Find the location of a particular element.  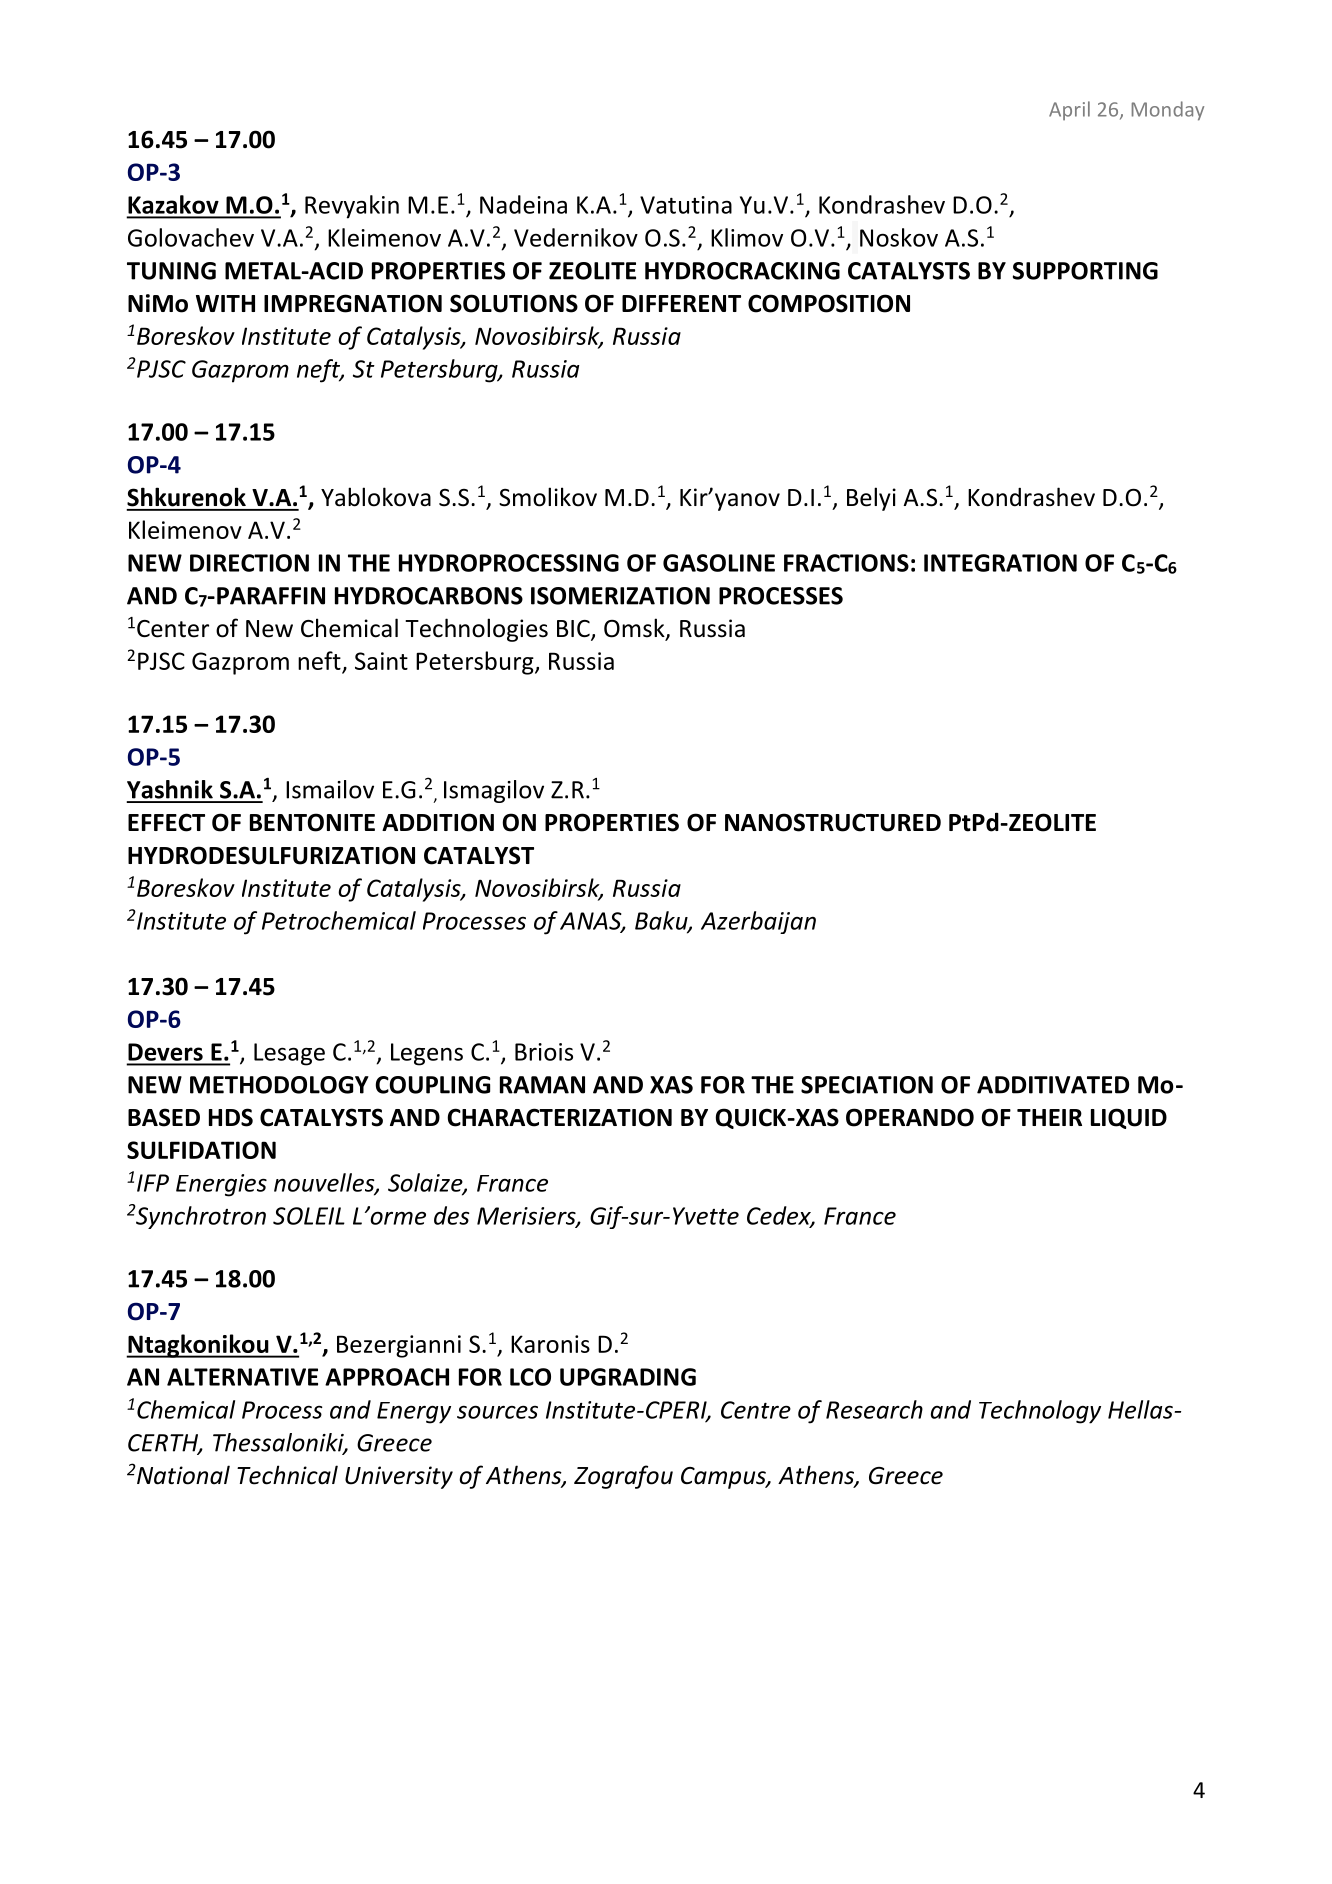

THEIR is located at coordinates (1049, 1117).
